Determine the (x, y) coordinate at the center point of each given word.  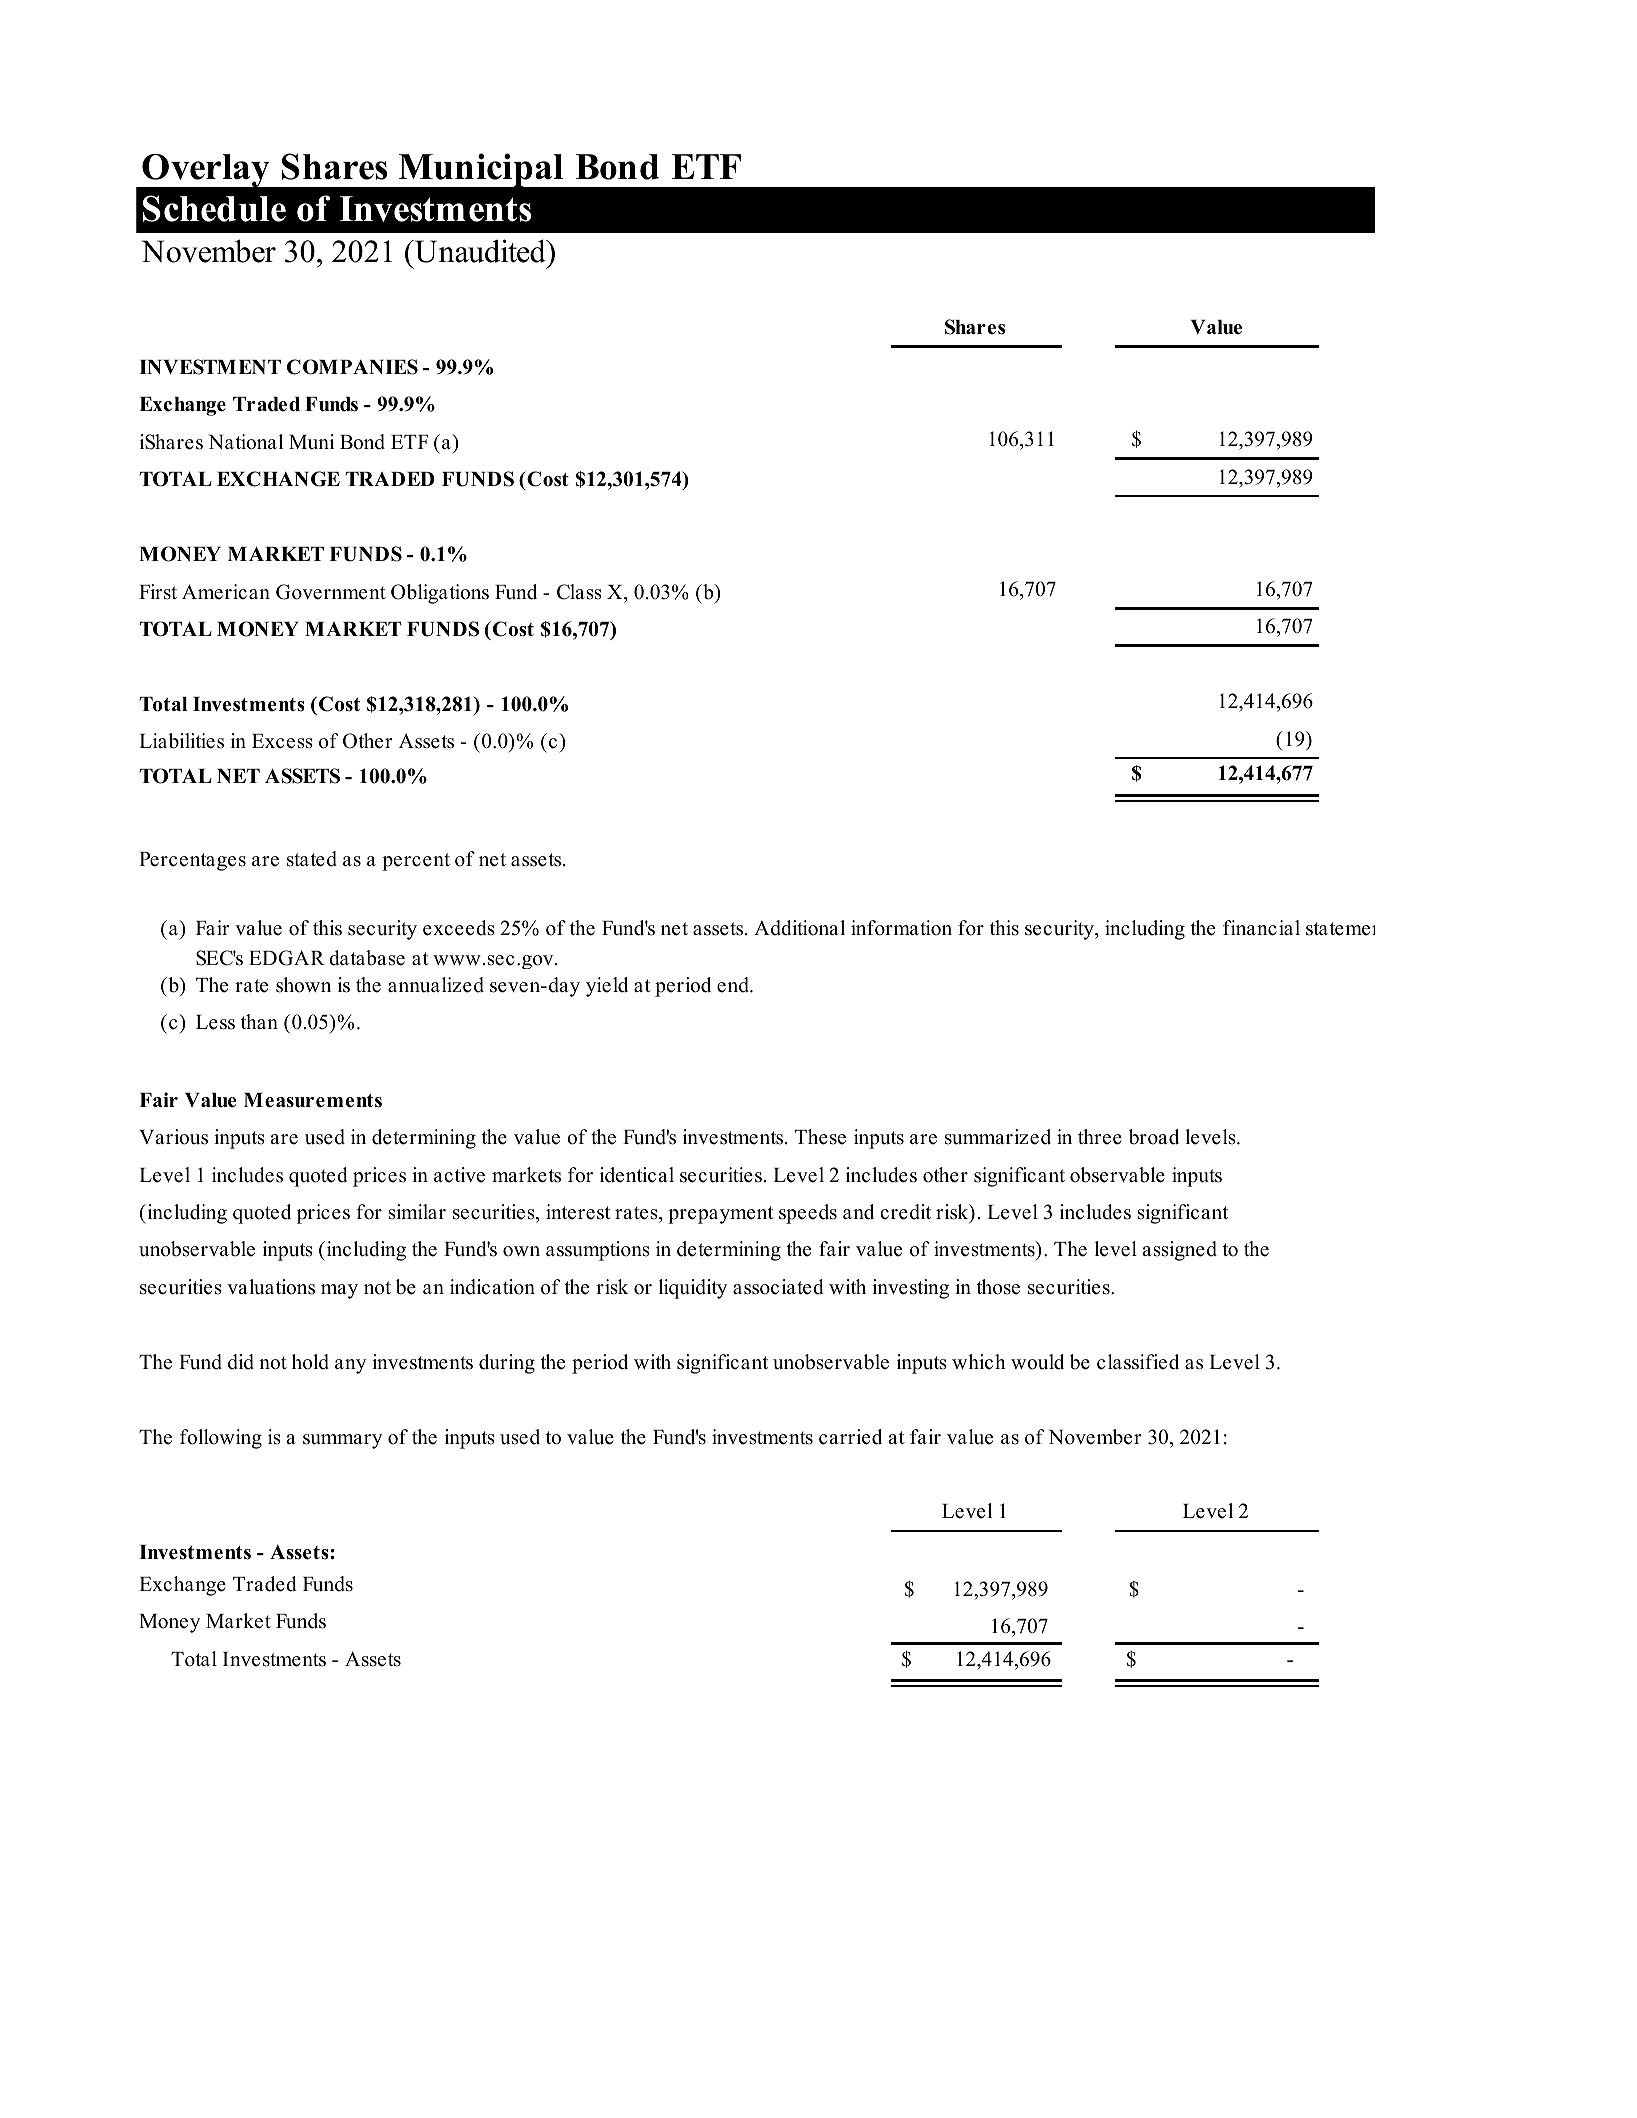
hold (310, 1362)
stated (312, 859)
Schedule (214, 208)
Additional (799, 928)
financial (1261, 928)
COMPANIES (352, 367)
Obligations (440, 594)
